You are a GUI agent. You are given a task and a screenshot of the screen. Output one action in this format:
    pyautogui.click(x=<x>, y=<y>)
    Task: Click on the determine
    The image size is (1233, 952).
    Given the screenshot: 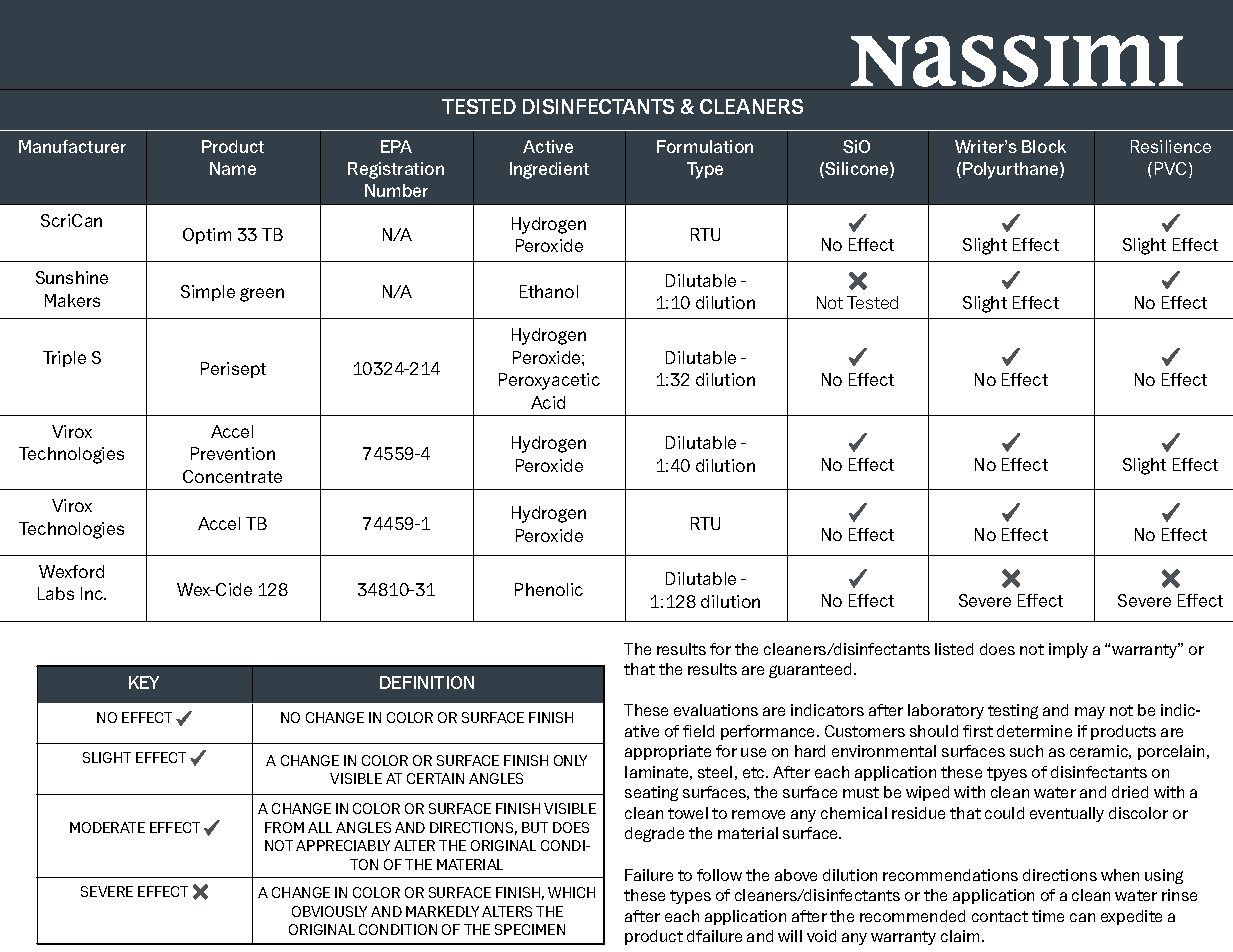 What is the action you would take?
    pyautogui.click(x=1034, y=731)
